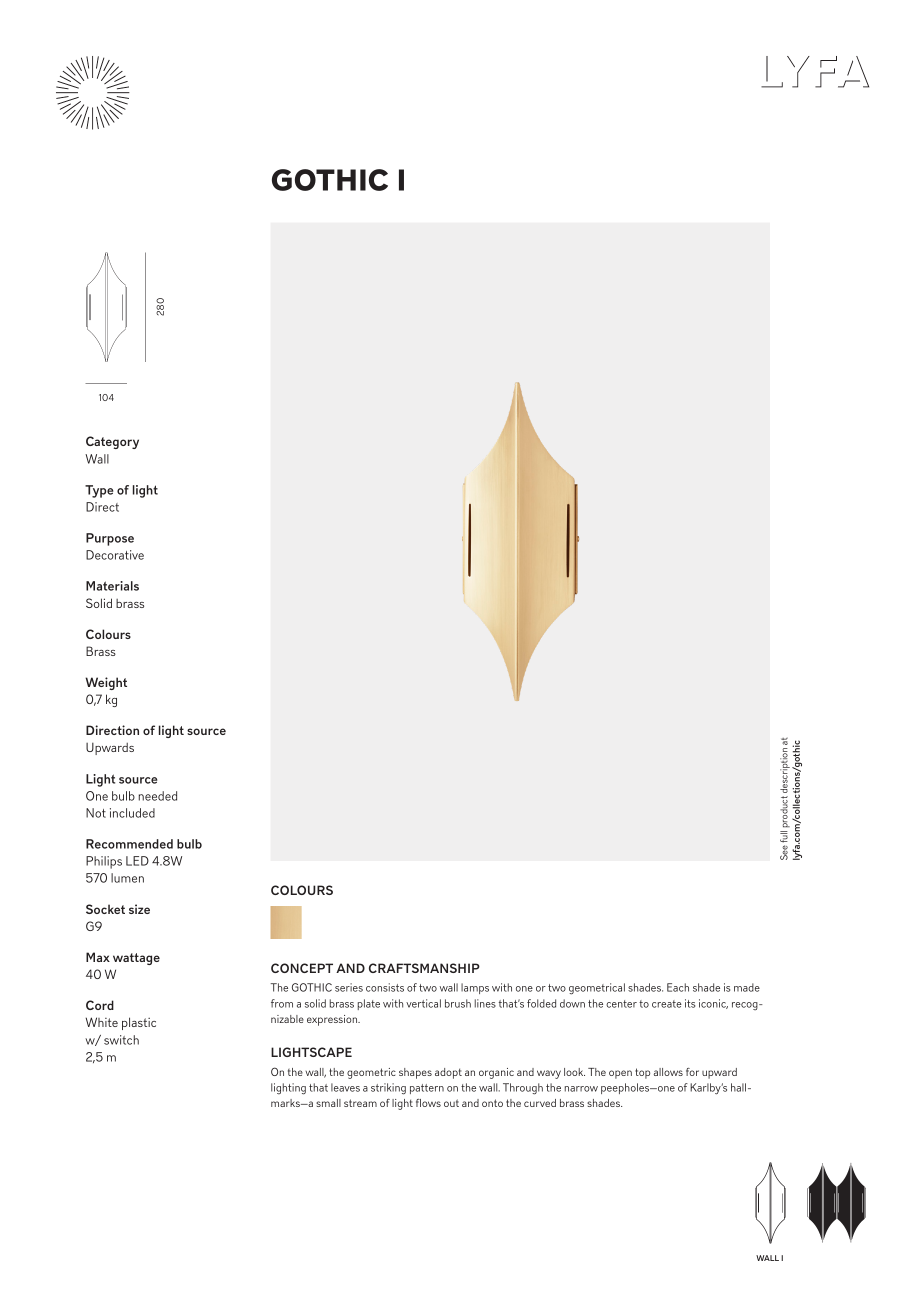 The image size is (924, 1308). Describe the element at coordinates (112, 586) in the image. I see `Materials` at that location.
